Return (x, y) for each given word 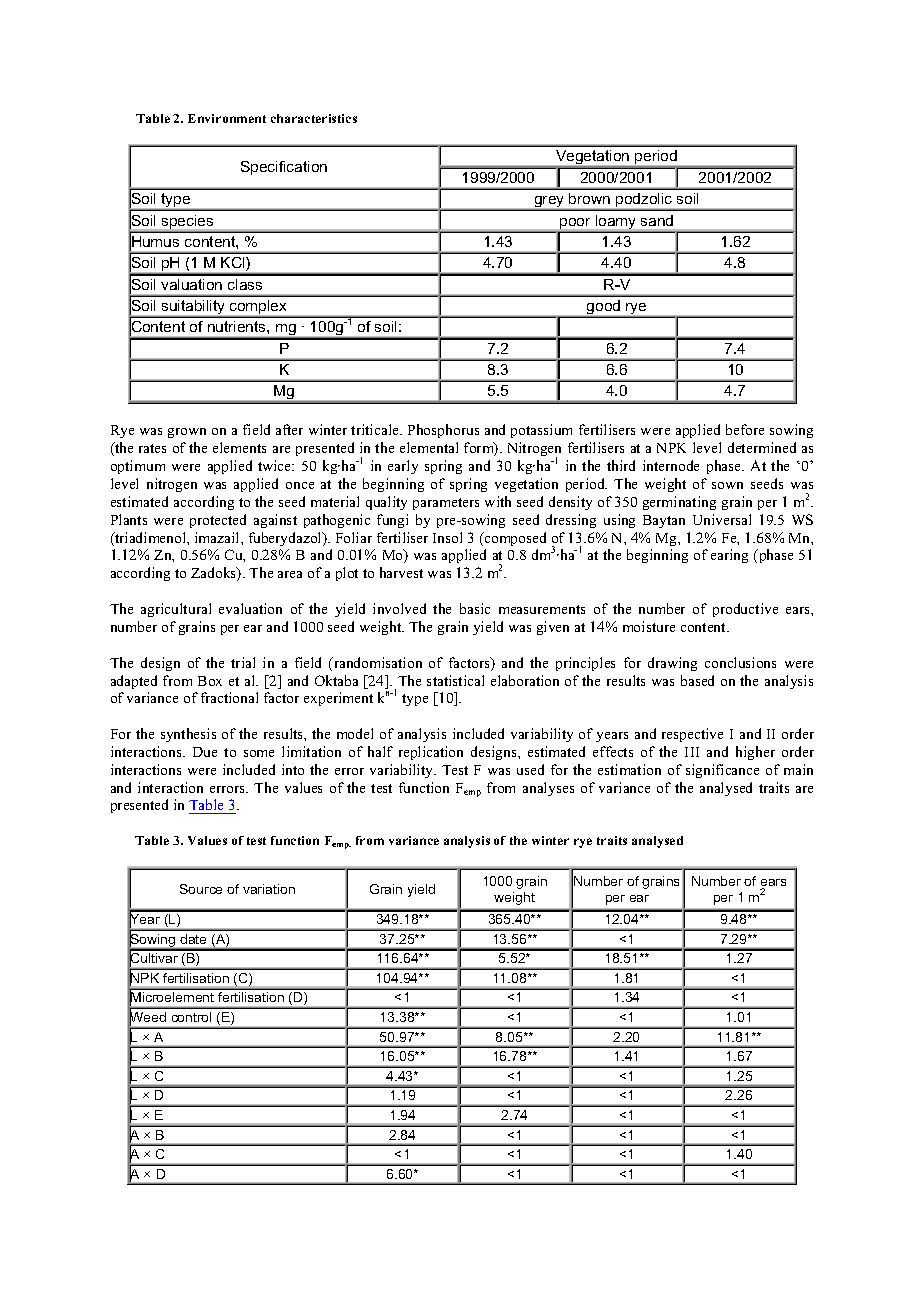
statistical (455, 680)
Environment (227, 118)
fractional (229, 697)
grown (187, 433)
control (191, 1017)
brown (589, 198)
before (745, 429)
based (697, 680)
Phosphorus (443, 431)
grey (549, 203)
